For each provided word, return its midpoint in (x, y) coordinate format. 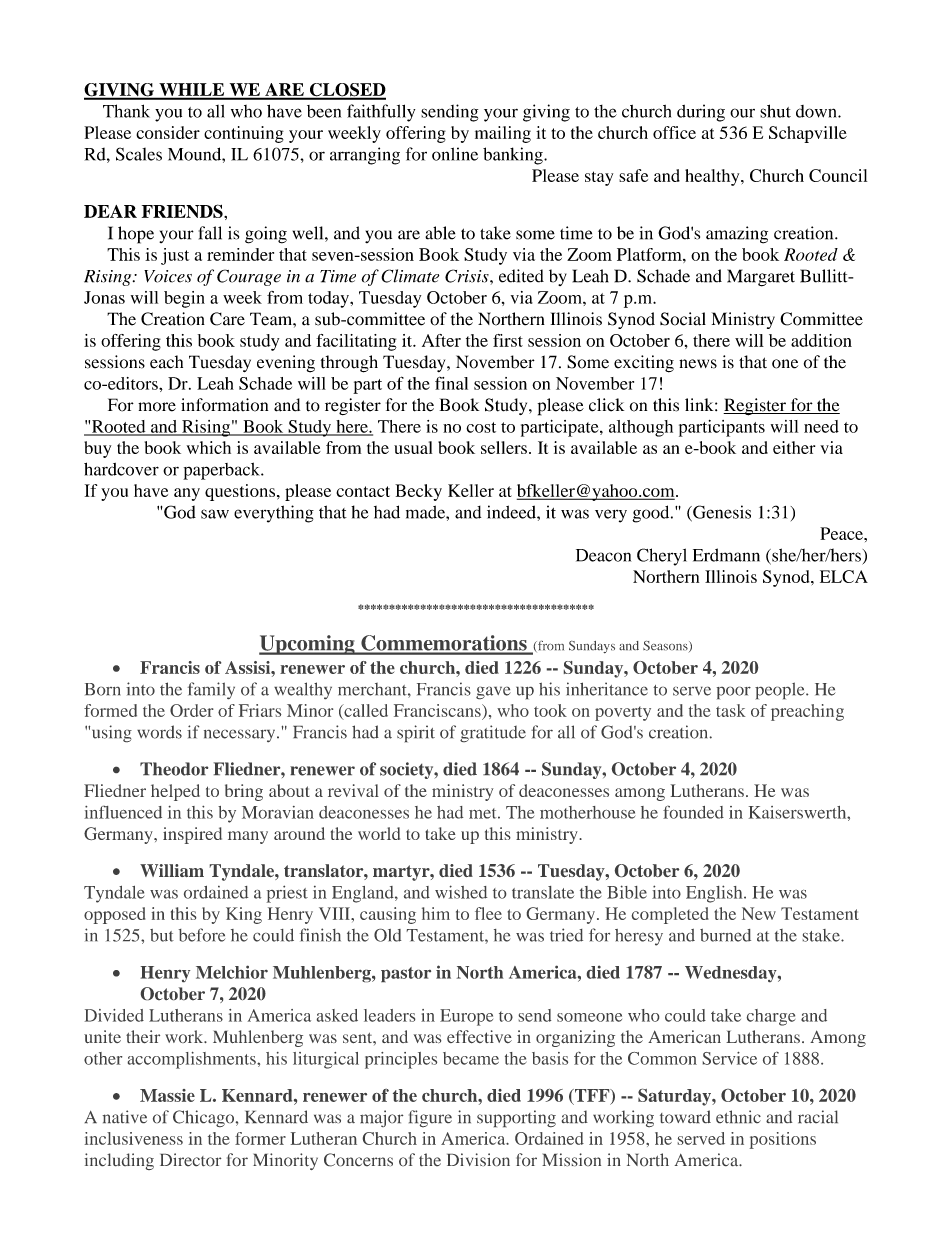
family (211, 690)
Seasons (666, 646)
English (715, 894)
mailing (503, 134)
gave (493, 693)
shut (775, 111)
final (451, 383)
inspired (192, 835)
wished (461, 892)
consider (168, 132)
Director (190, 1159)
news (698, 364)
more (157, 407)
